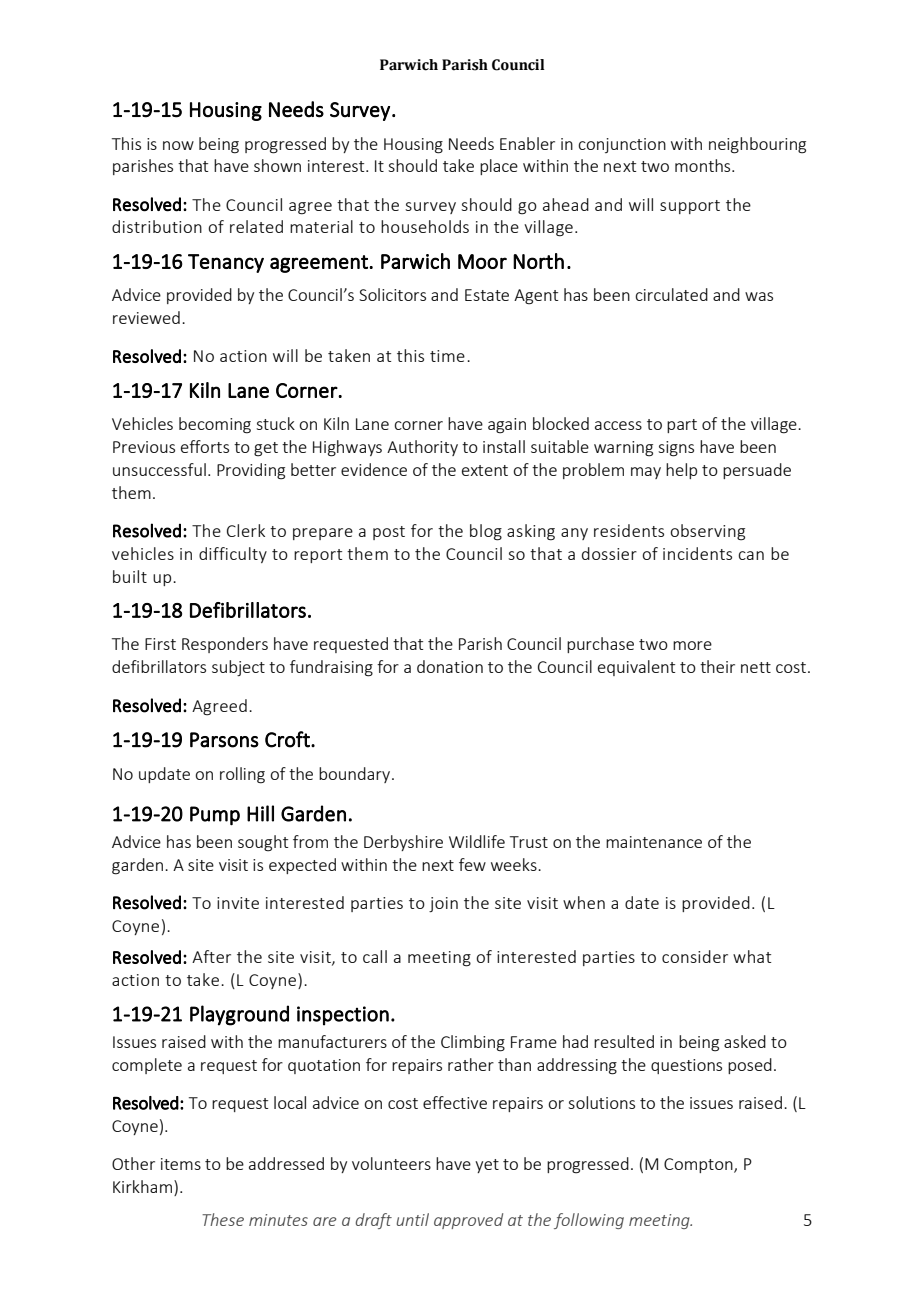 Image resolution: width=924 pixels, height=1308 pixels. I want to click on Compton, so click(699, 1165).
